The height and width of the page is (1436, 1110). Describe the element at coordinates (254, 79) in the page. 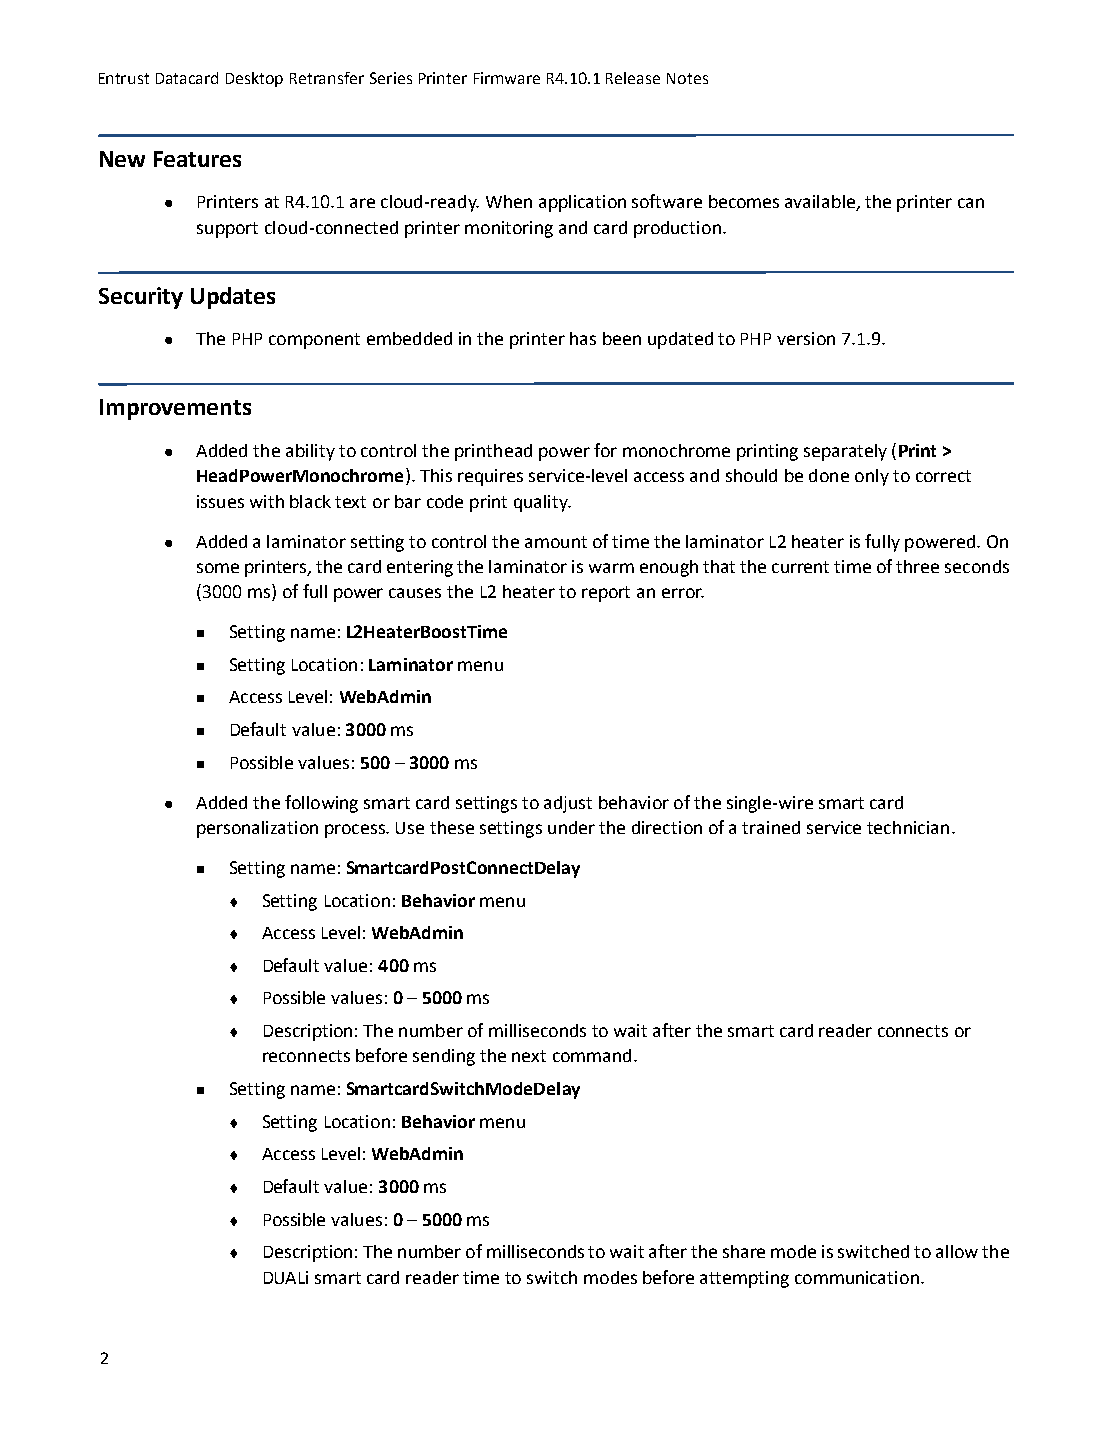

I see `Desktop` at that location.
